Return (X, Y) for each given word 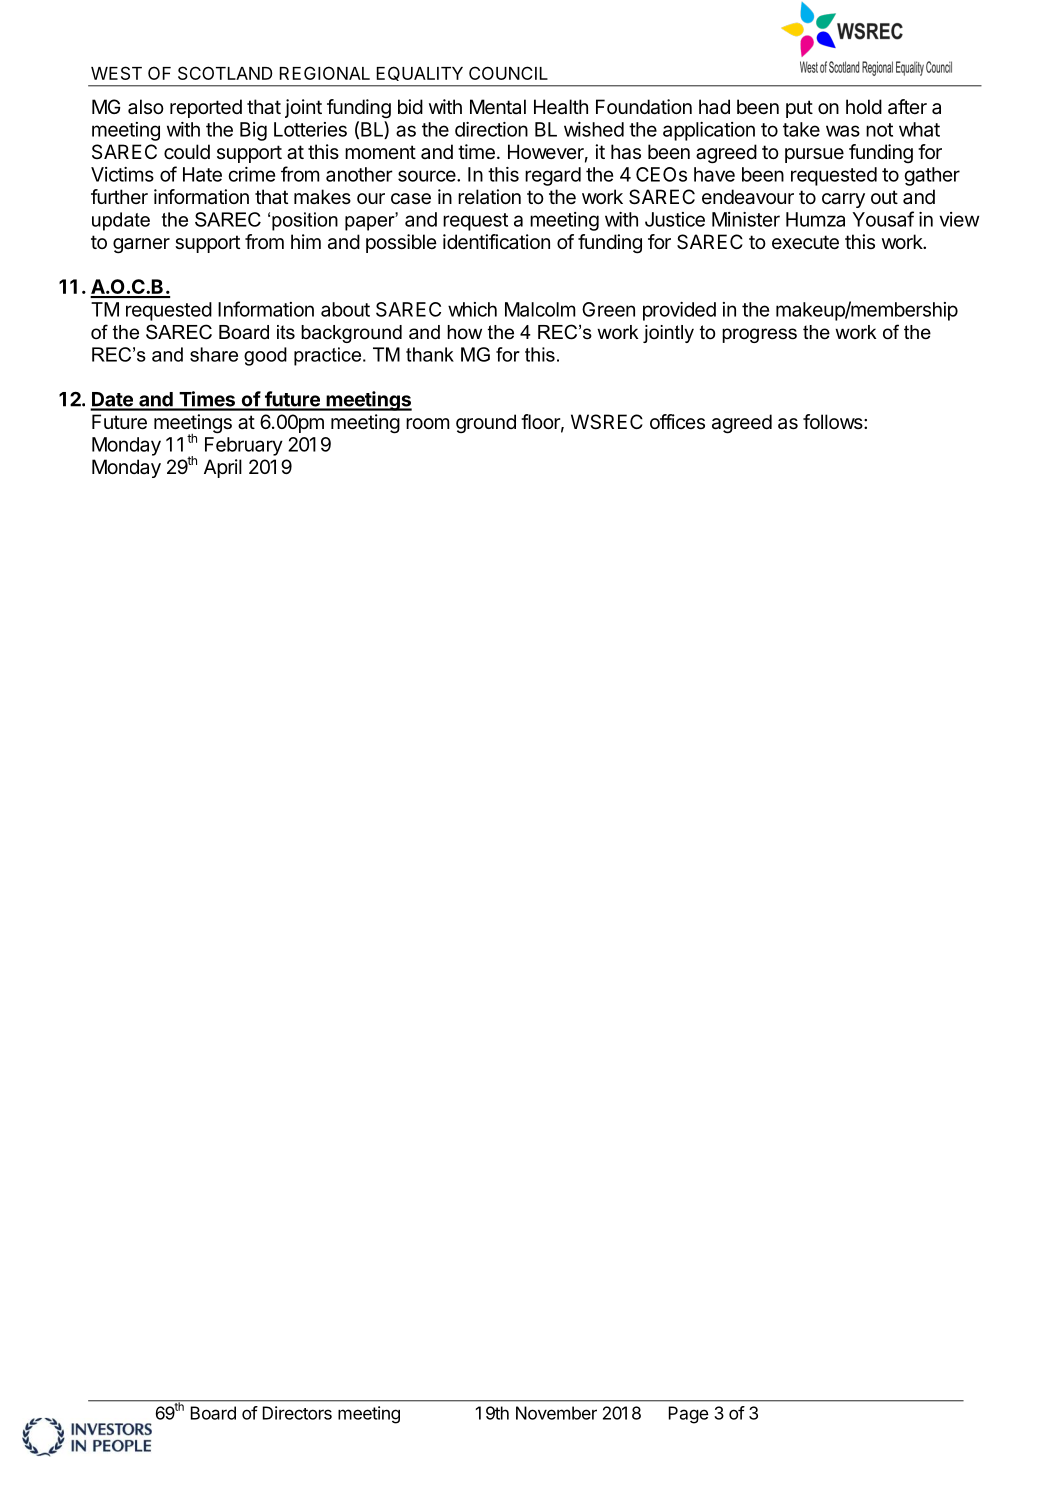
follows (834, 421)
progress (759, 335)
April (223, 468)
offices (677, 421)
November (556, 1413)
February (244, 446)
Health (561, 107)
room (427, 423)
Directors (297, 1413)
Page (689, 1415)
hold (864, 106)
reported (206, 108)
